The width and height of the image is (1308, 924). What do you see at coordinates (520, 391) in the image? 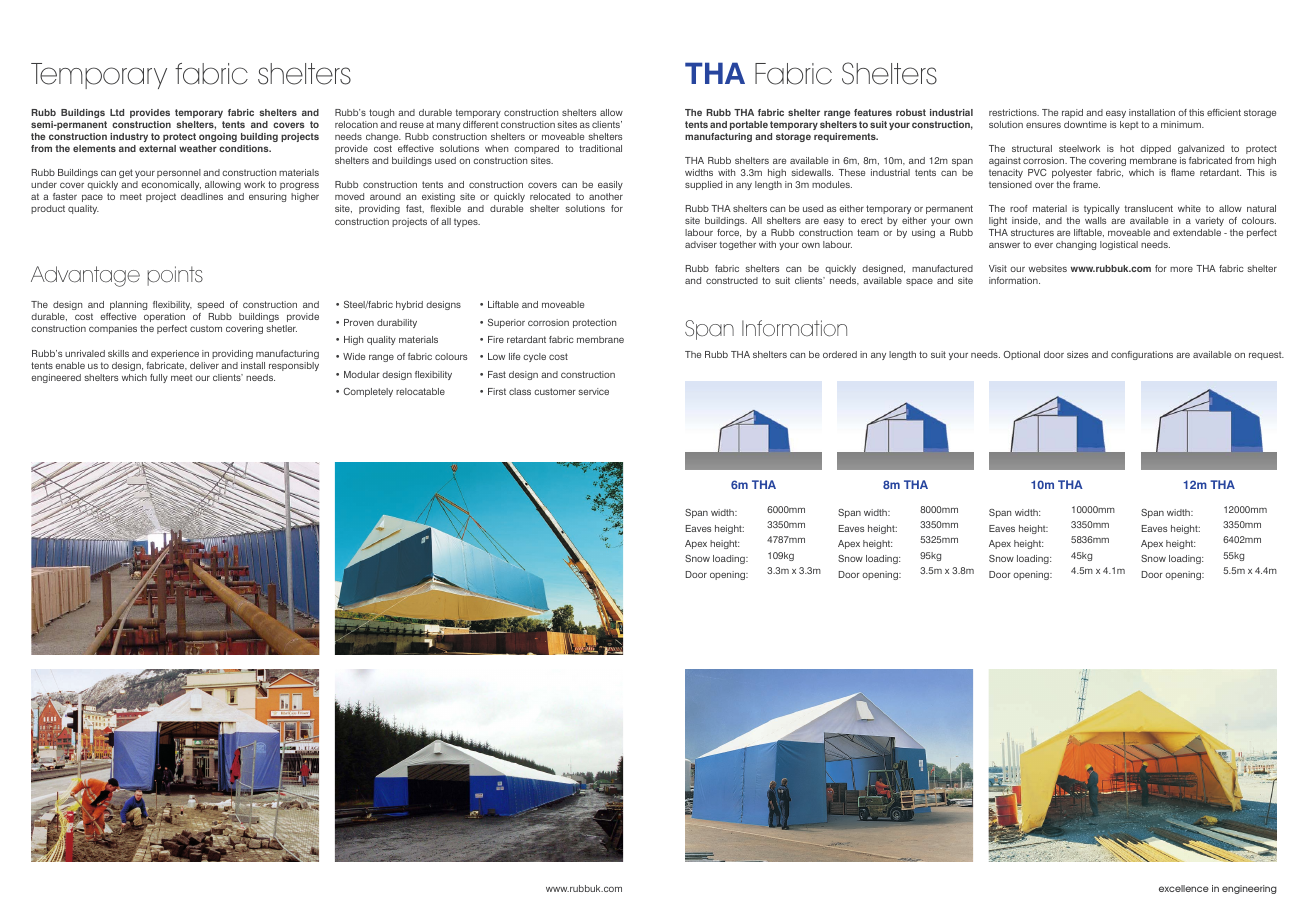
I see `class` at bounding box center [520, 391].
